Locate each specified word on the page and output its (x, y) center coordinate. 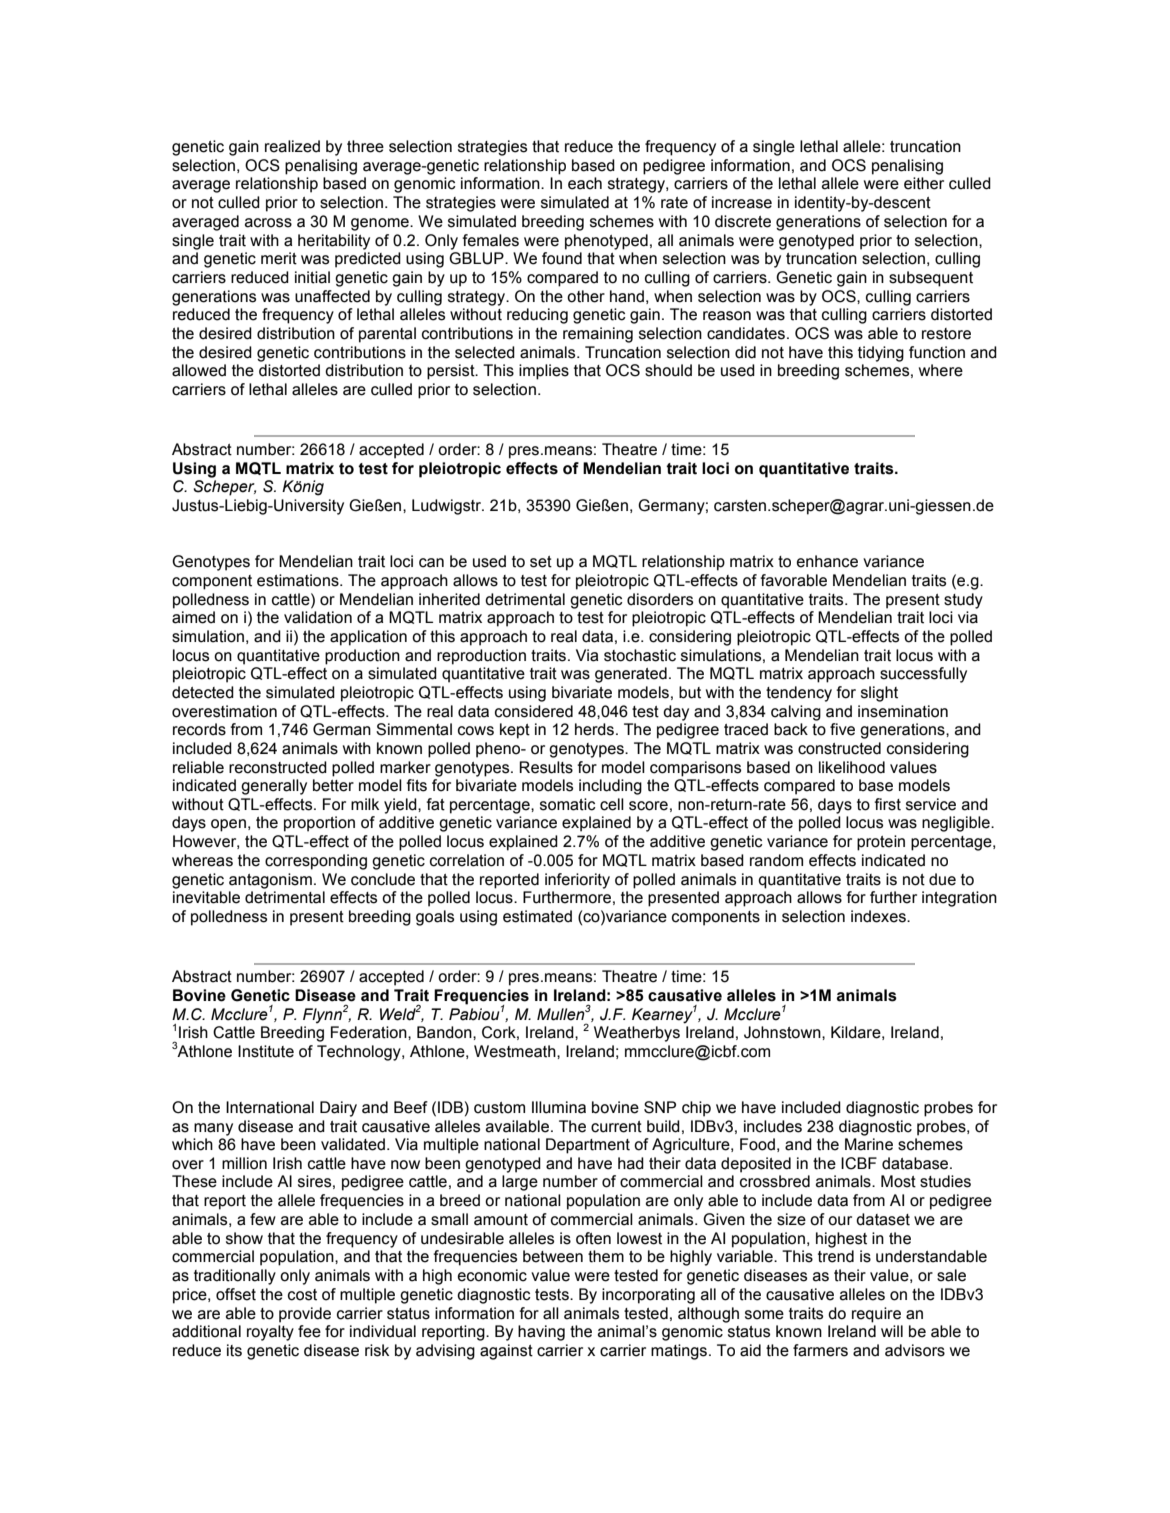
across (268, 223)
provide (305, 1315)
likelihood (852, 767)
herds (594, 729)
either (924, 183)
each (585, 183)
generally (274, 787)
